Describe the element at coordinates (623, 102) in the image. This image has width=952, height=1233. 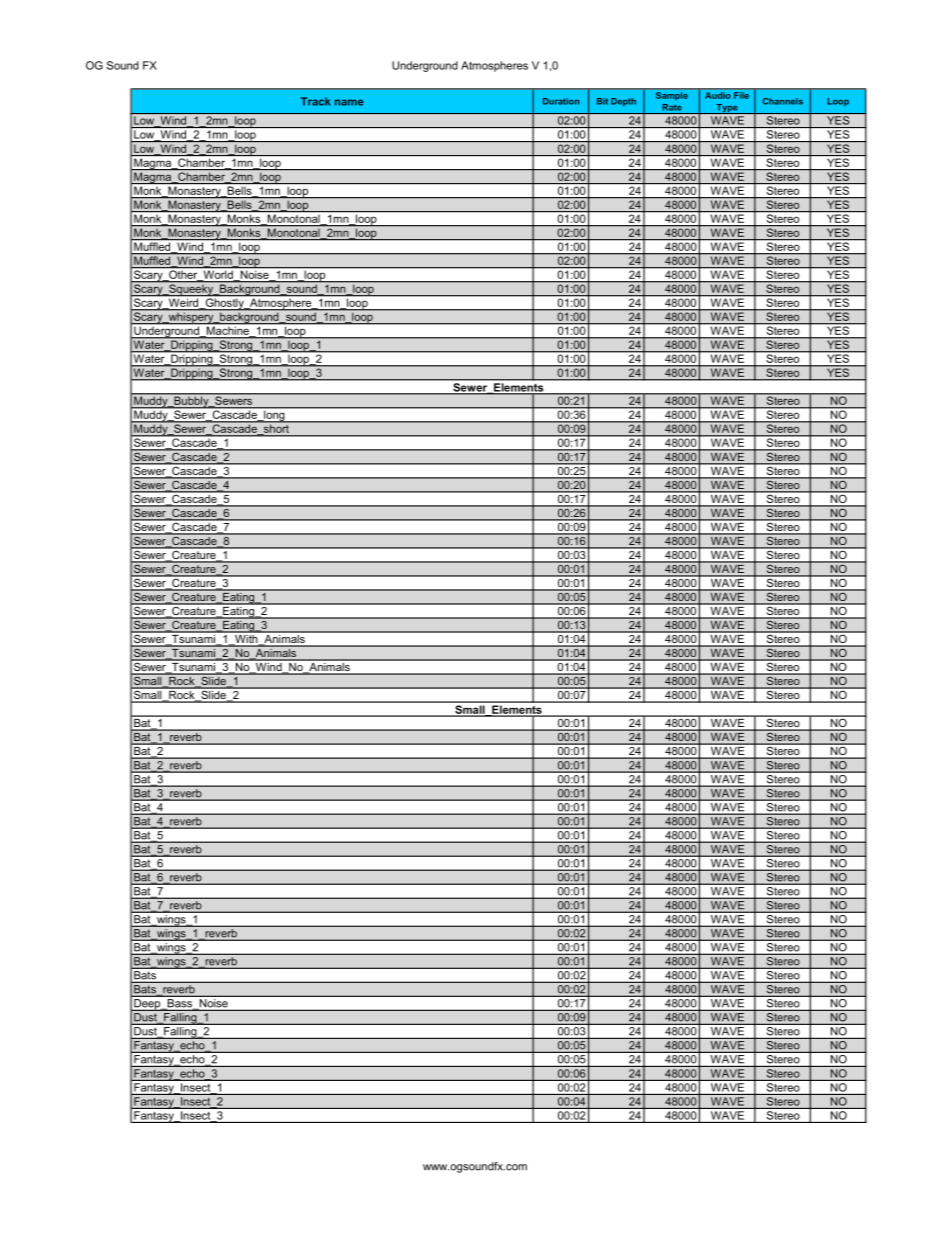
I see `Depth` at that location.
